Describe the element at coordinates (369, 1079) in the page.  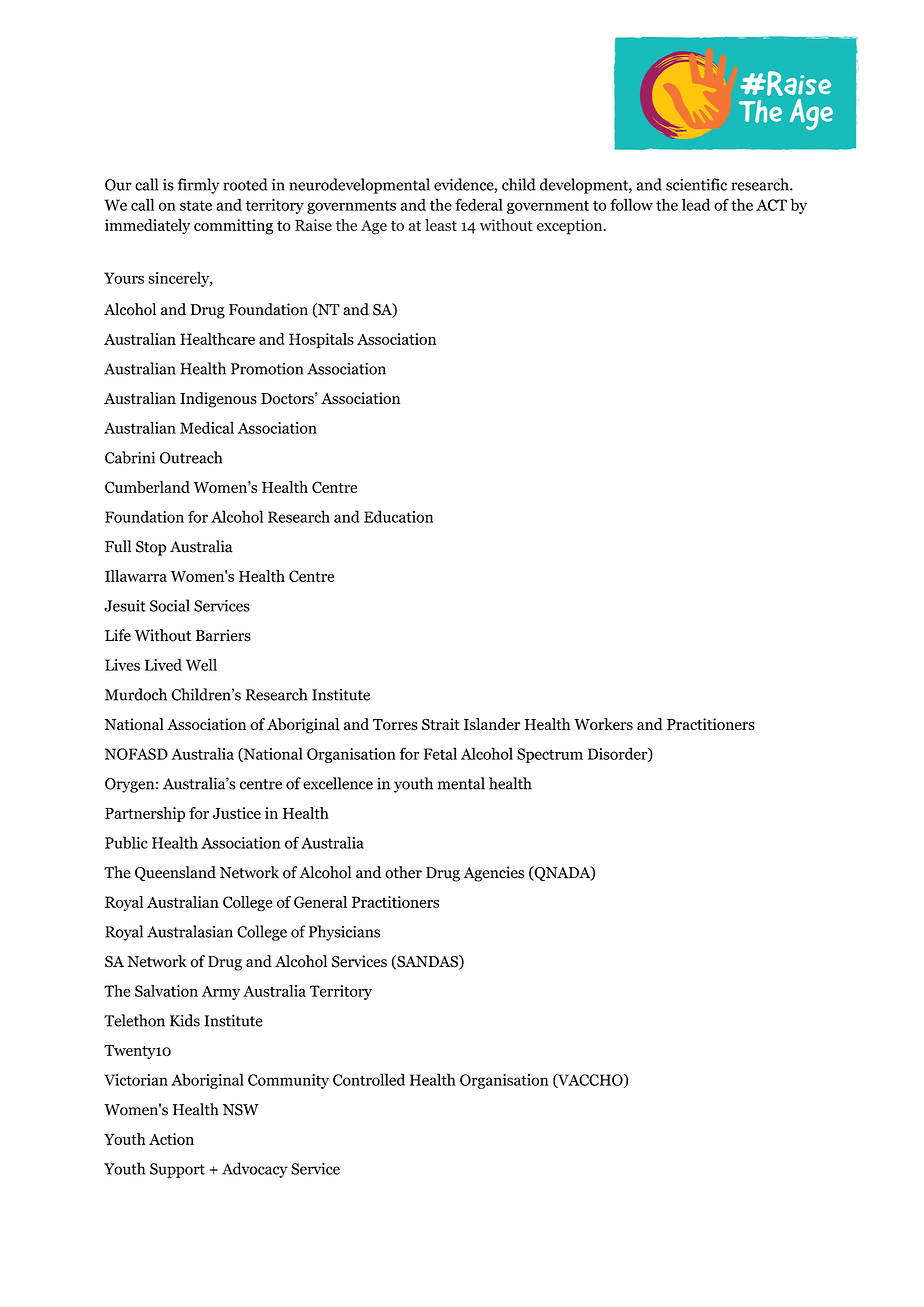
I see `Controlled` at that location.
